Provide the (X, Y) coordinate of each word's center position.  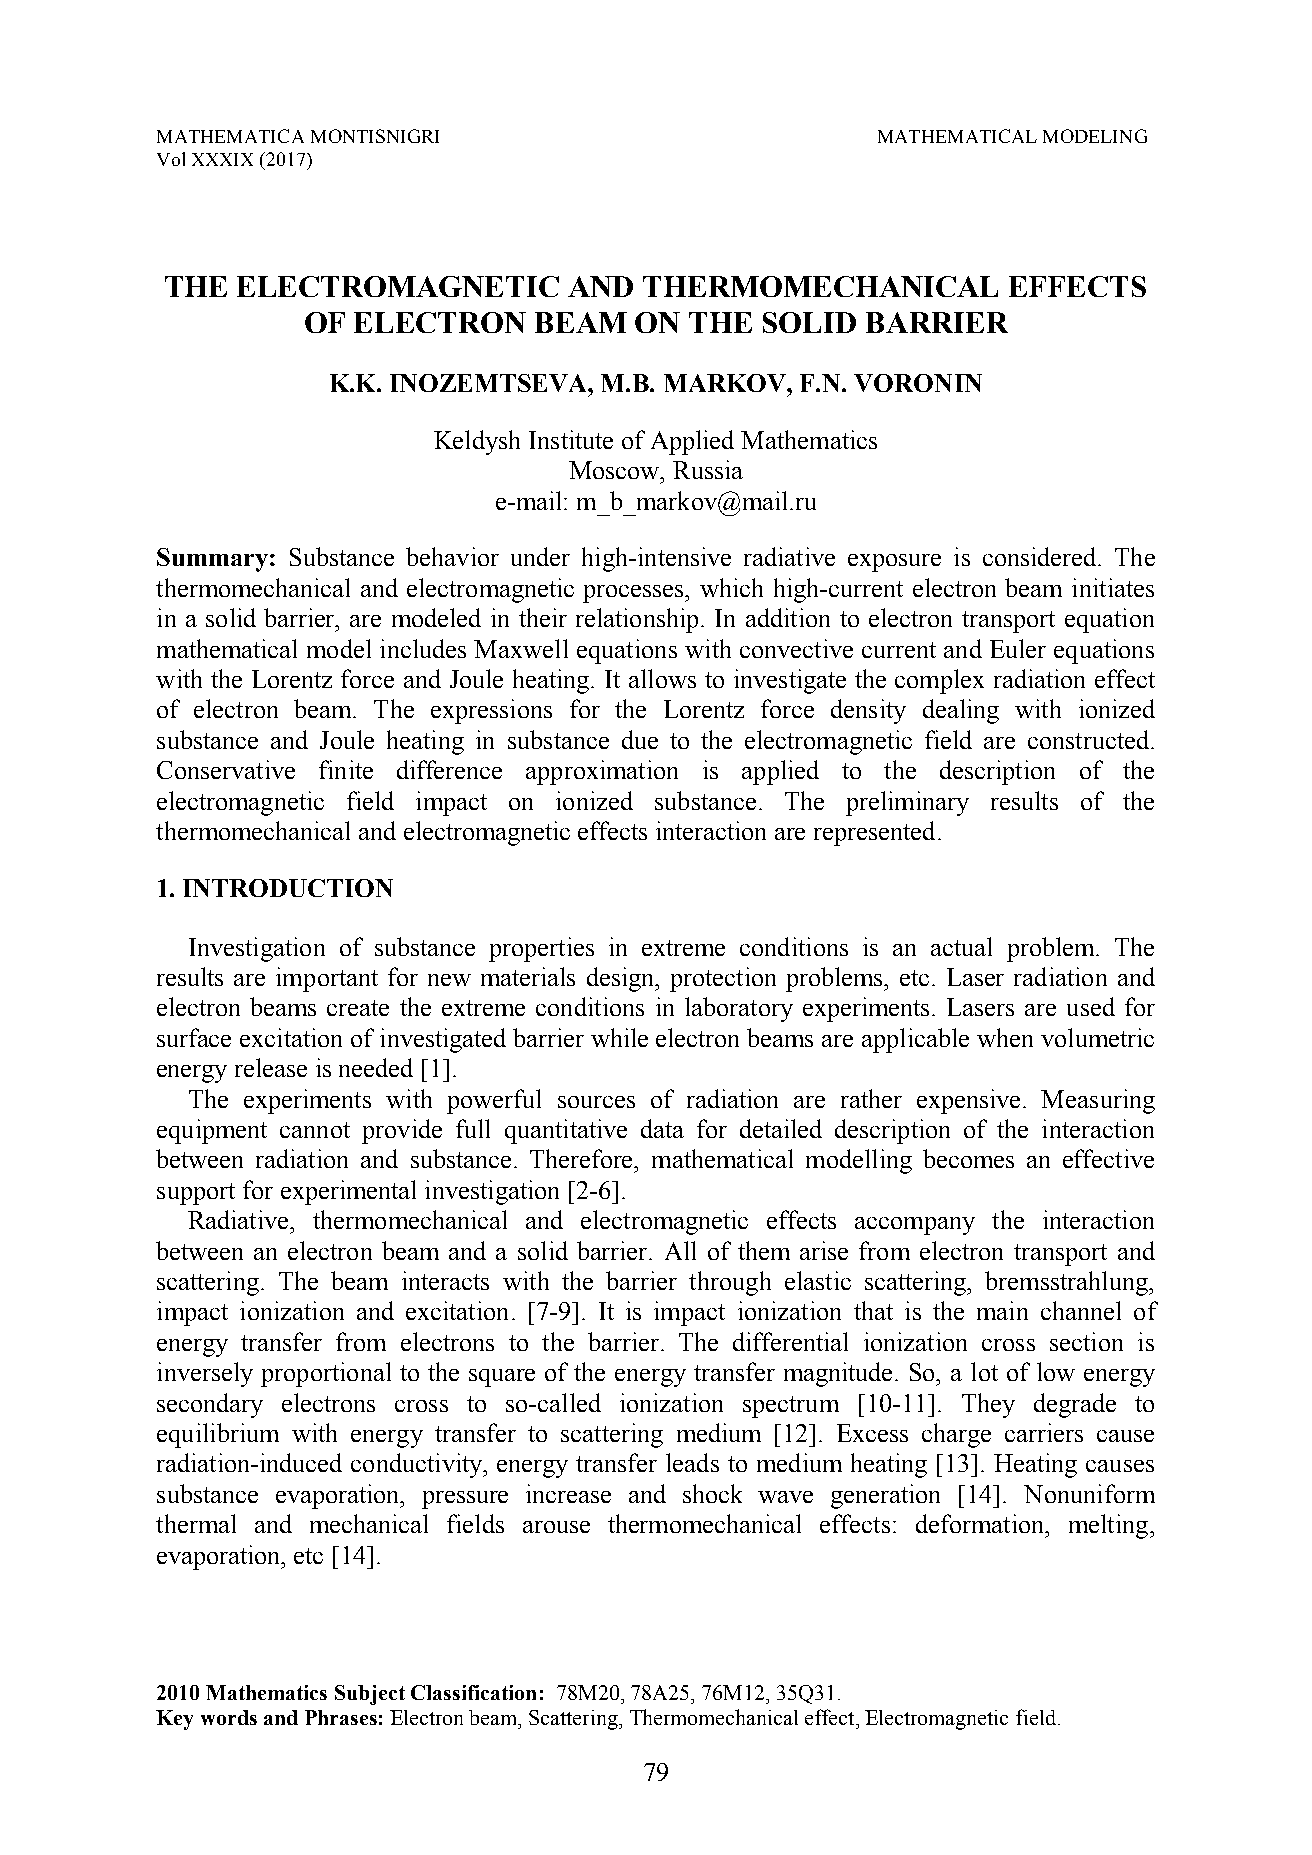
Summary (212, 560)
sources (596, 1102)
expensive (968, 1101)
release (271, 1067)
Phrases (341, 1717)
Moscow (615, 470)
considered (1041, 556)
